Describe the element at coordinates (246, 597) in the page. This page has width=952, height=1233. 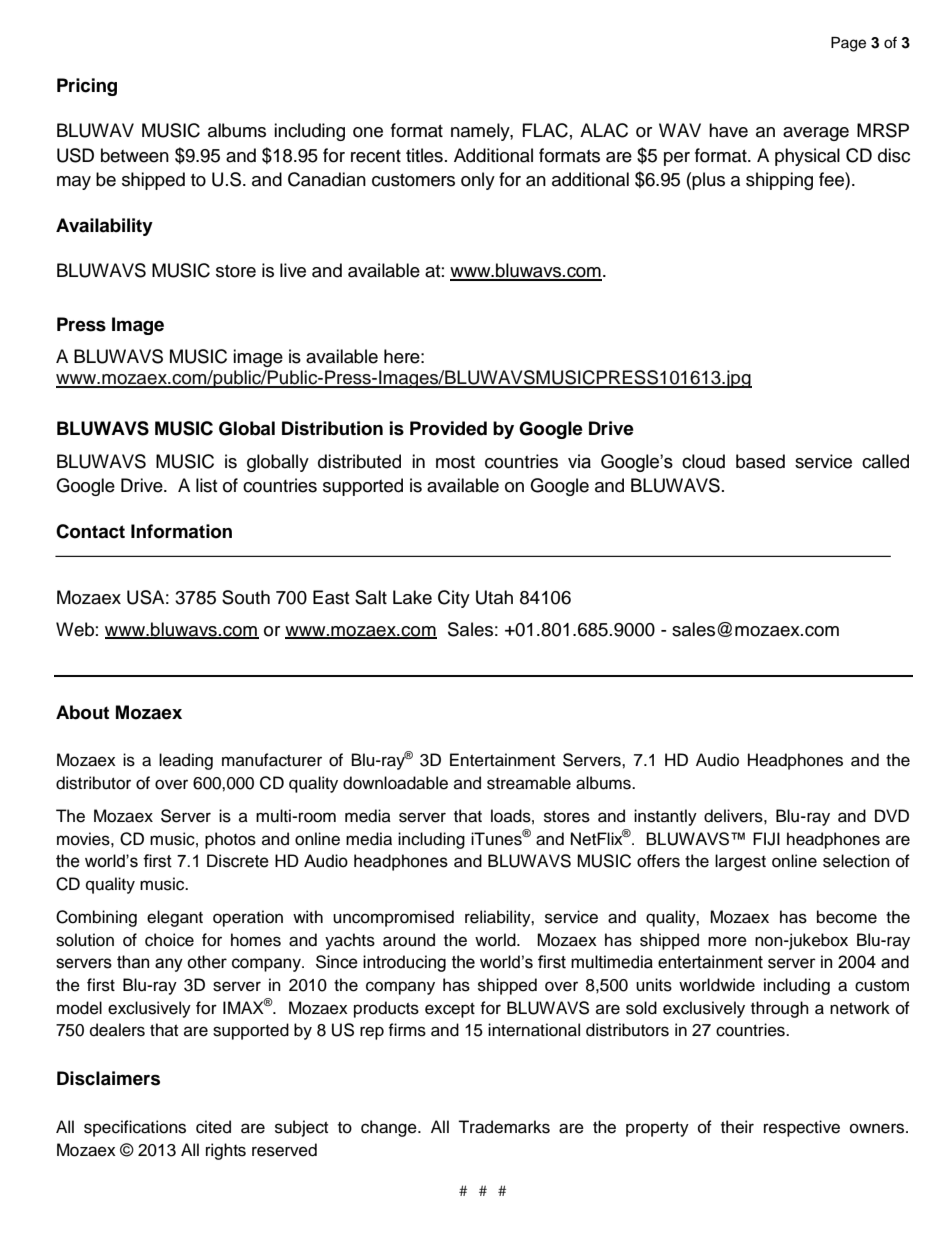
I see `South` at that location.
